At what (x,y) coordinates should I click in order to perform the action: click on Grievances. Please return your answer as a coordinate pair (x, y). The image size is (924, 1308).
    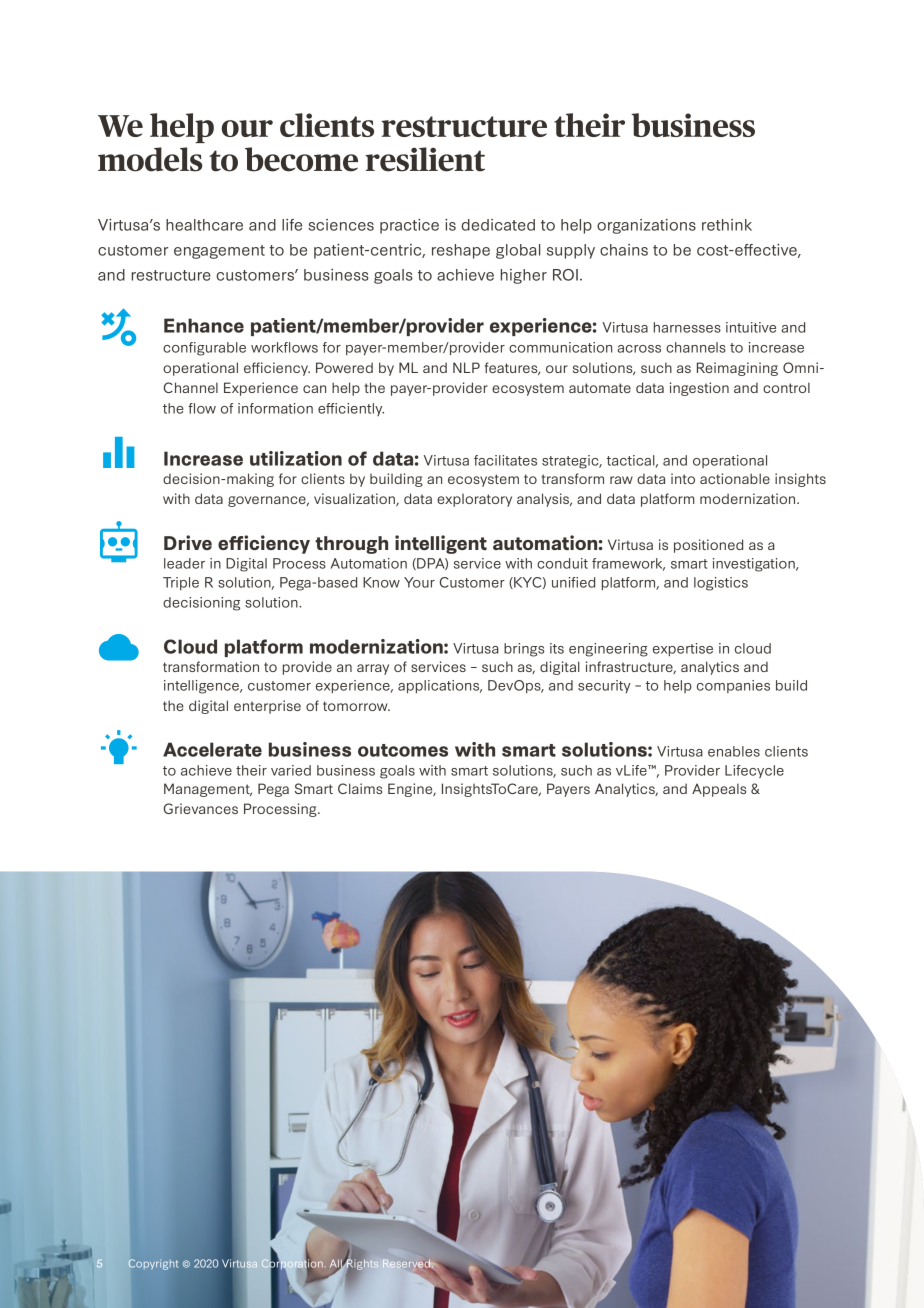
    Looking at the image, I should click on (201, 808).
